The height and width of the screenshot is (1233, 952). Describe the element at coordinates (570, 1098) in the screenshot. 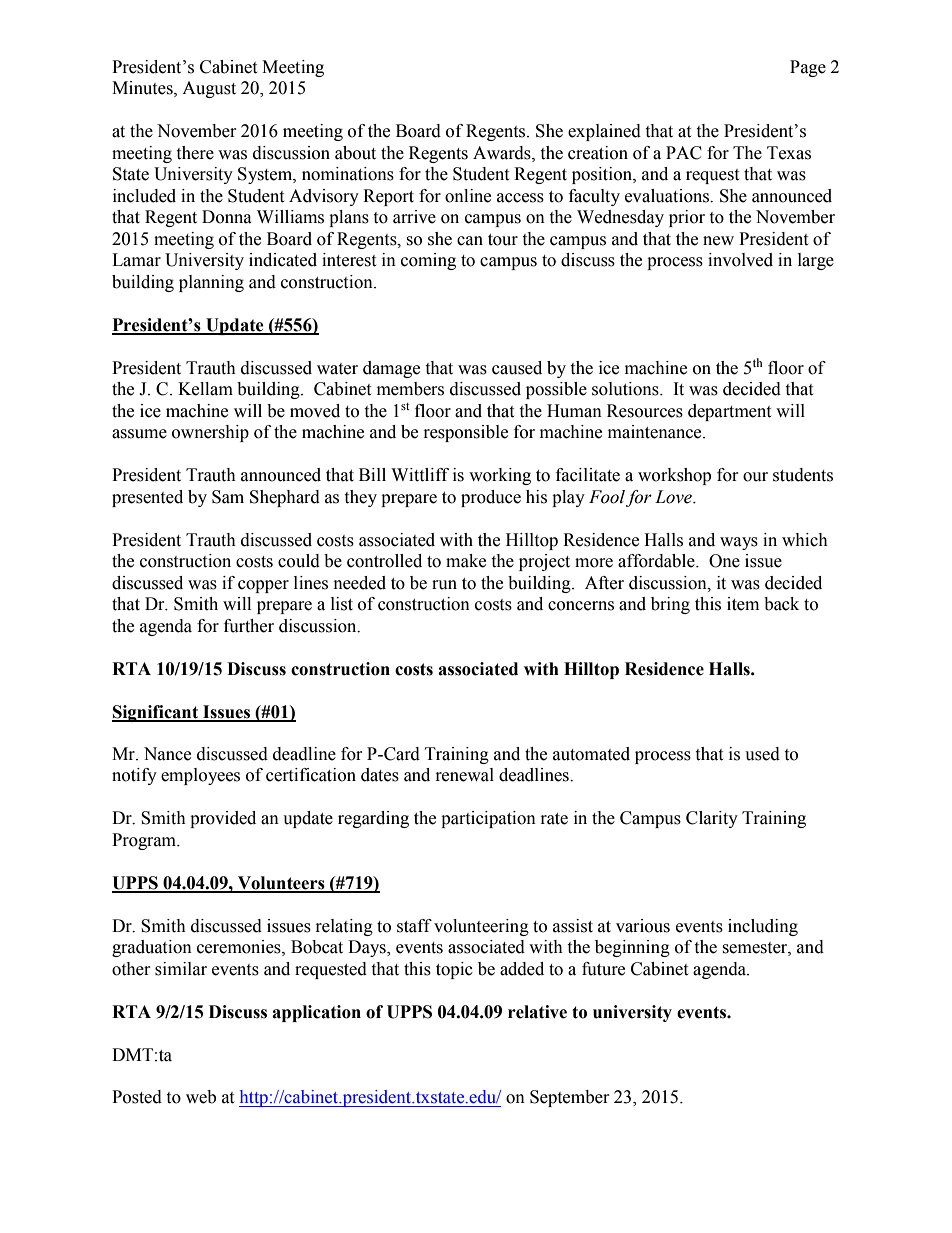

I see `September` at that location.
